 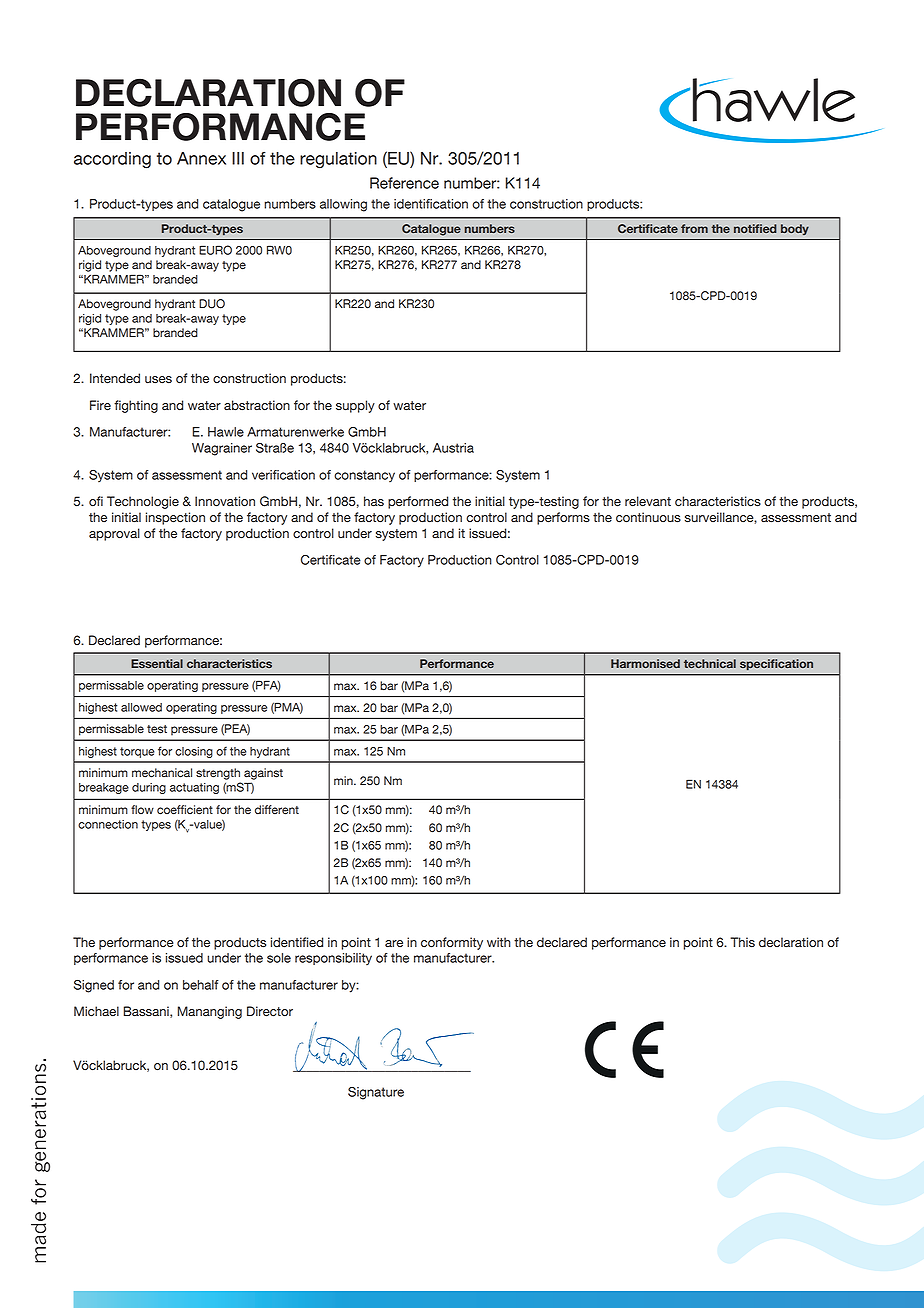 What do you see at coordinates (452, 943) in the page?
I see `conformity` at bounding box center [452, 943].
